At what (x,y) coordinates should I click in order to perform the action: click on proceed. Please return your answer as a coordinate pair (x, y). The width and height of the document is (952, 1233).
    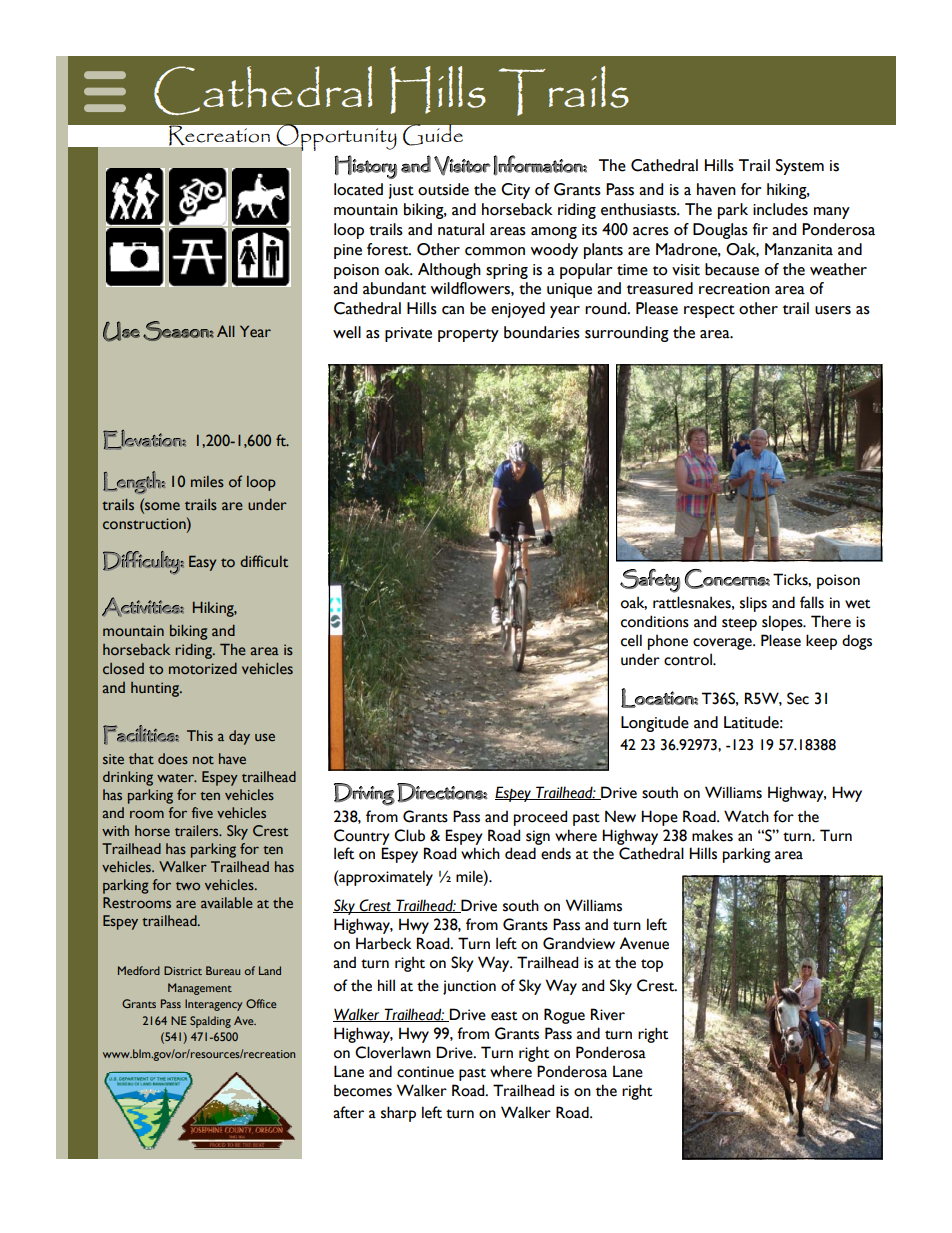
    Looking at the image, I should click on (540, 818).
